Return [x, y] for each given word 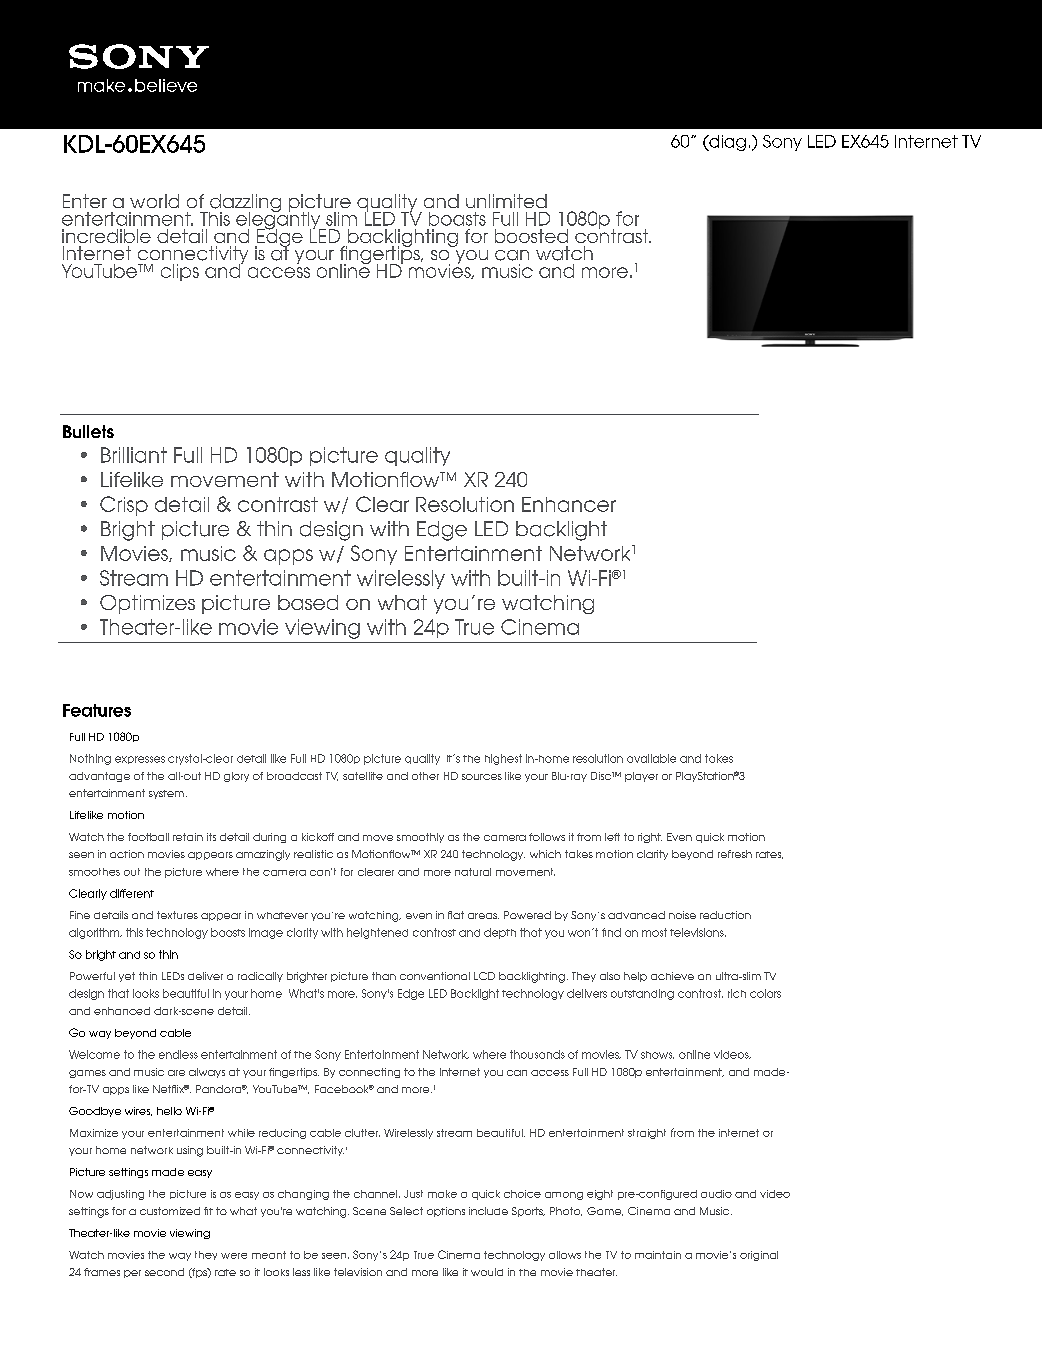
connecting [369, 1073]
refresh [735, 854]
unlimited [506, 201]
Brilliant [134, 455]
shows [657, 1055]
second [164, 1272]
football [148, 837]
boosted [531, 236]
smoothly [420, 838]
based [308, 602]
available [651, 758]
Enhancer [569, 504]
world [154, 201]
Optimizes [147, 604]
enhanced [122, 1011]
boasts [457, 219]
